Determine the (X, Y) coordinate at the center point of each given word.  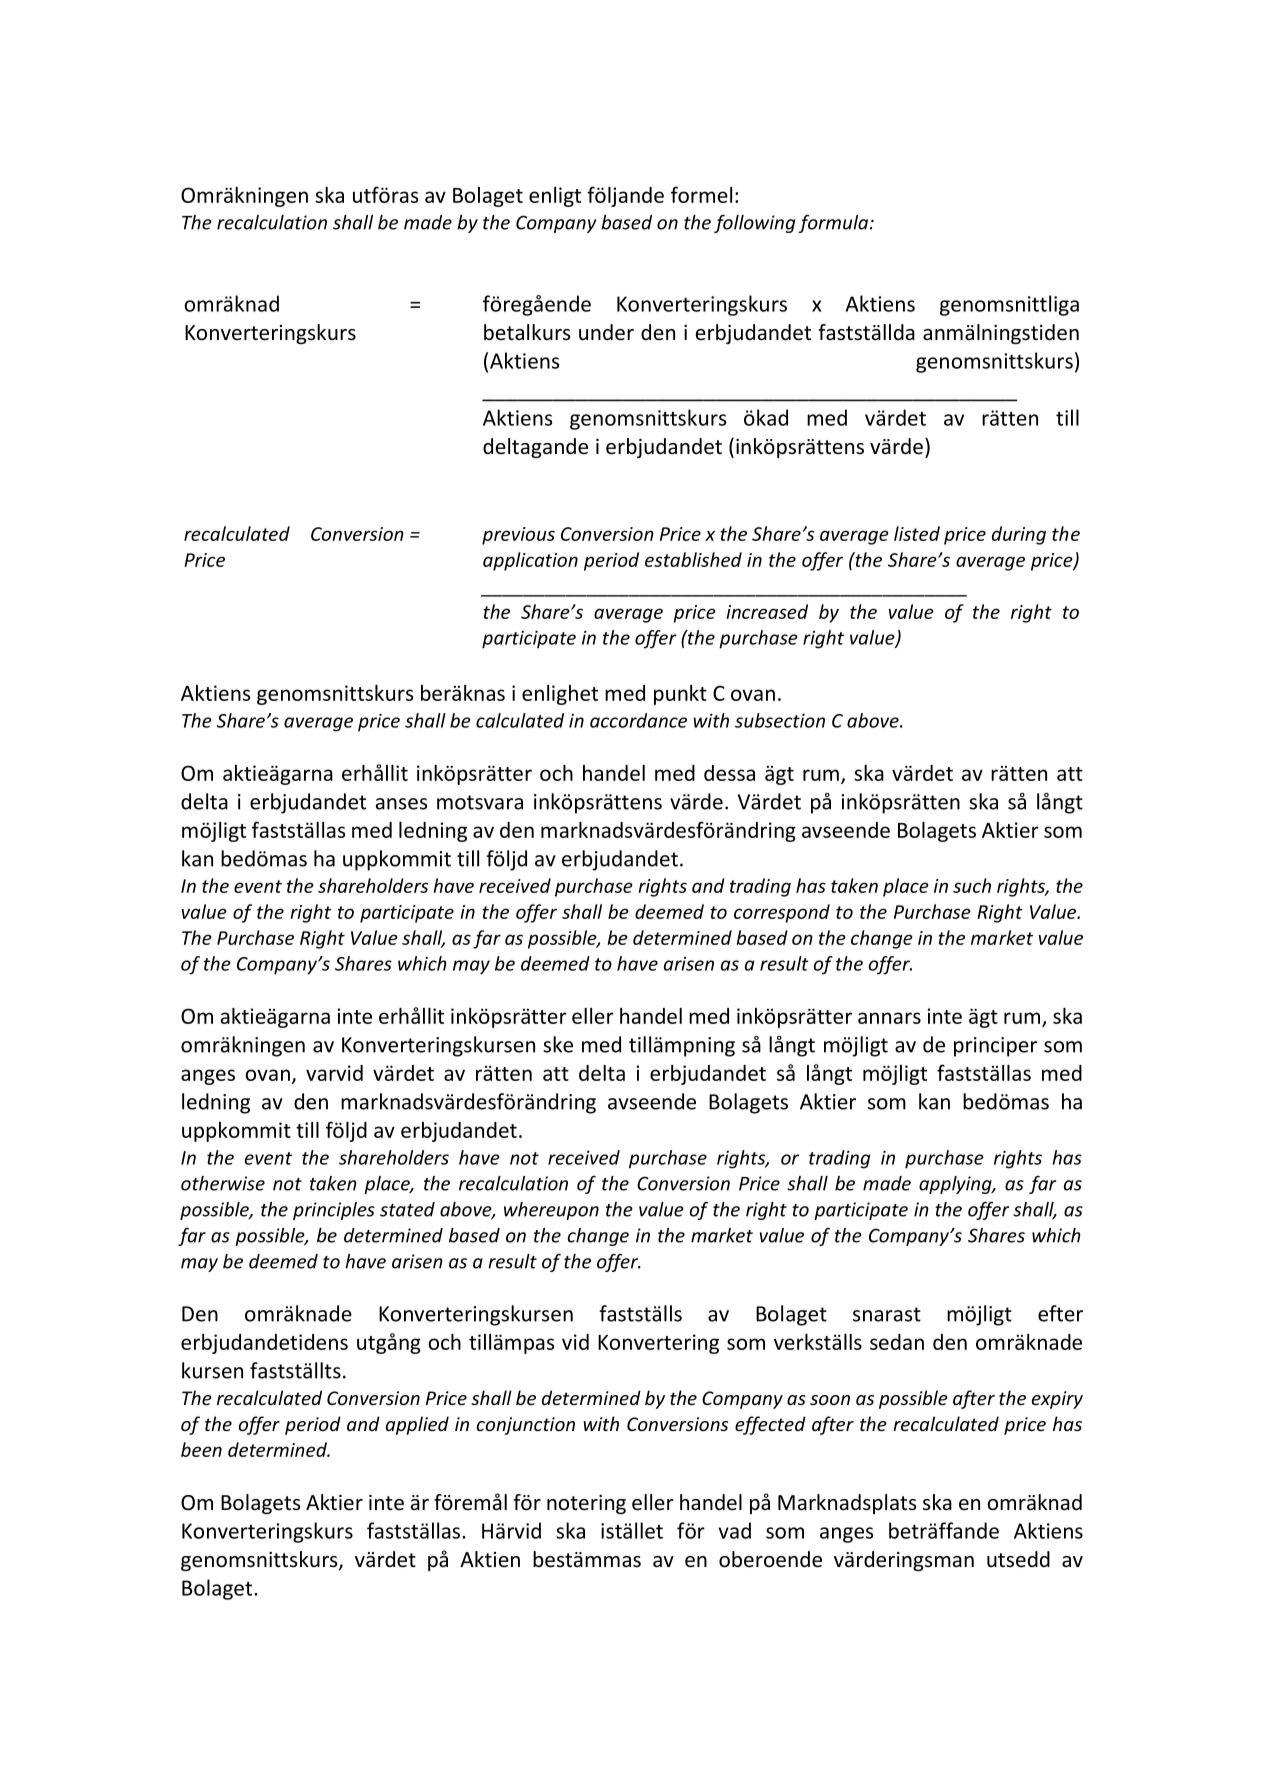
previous (518, 536)
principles (334, 1211)
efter (1060, 1313)
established (693, 559)
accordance (638, 720)
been (201, 1449)
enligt (555, 197)
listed (917, 533)
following (754, 224)
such (972, 885)
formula (834, 224)
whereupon (551, 1211)
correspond (782, 913)
